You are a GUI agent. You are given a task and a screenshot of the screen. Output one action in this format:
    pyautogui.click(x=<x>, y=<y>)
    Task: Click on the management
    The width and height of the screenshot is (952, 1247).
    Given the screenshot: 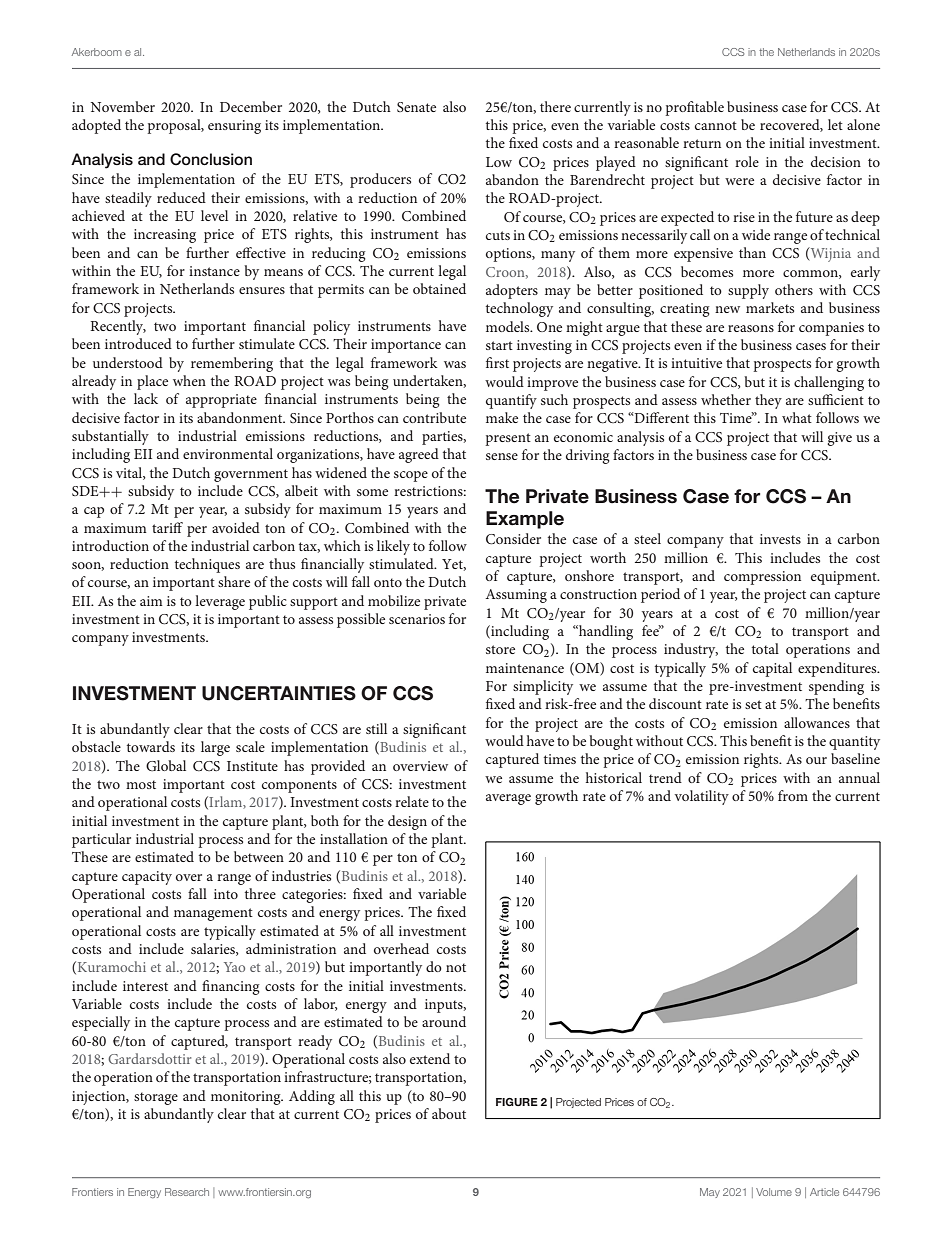 What is the action you would take?
    pyautogui.click(x=213, y=914)
